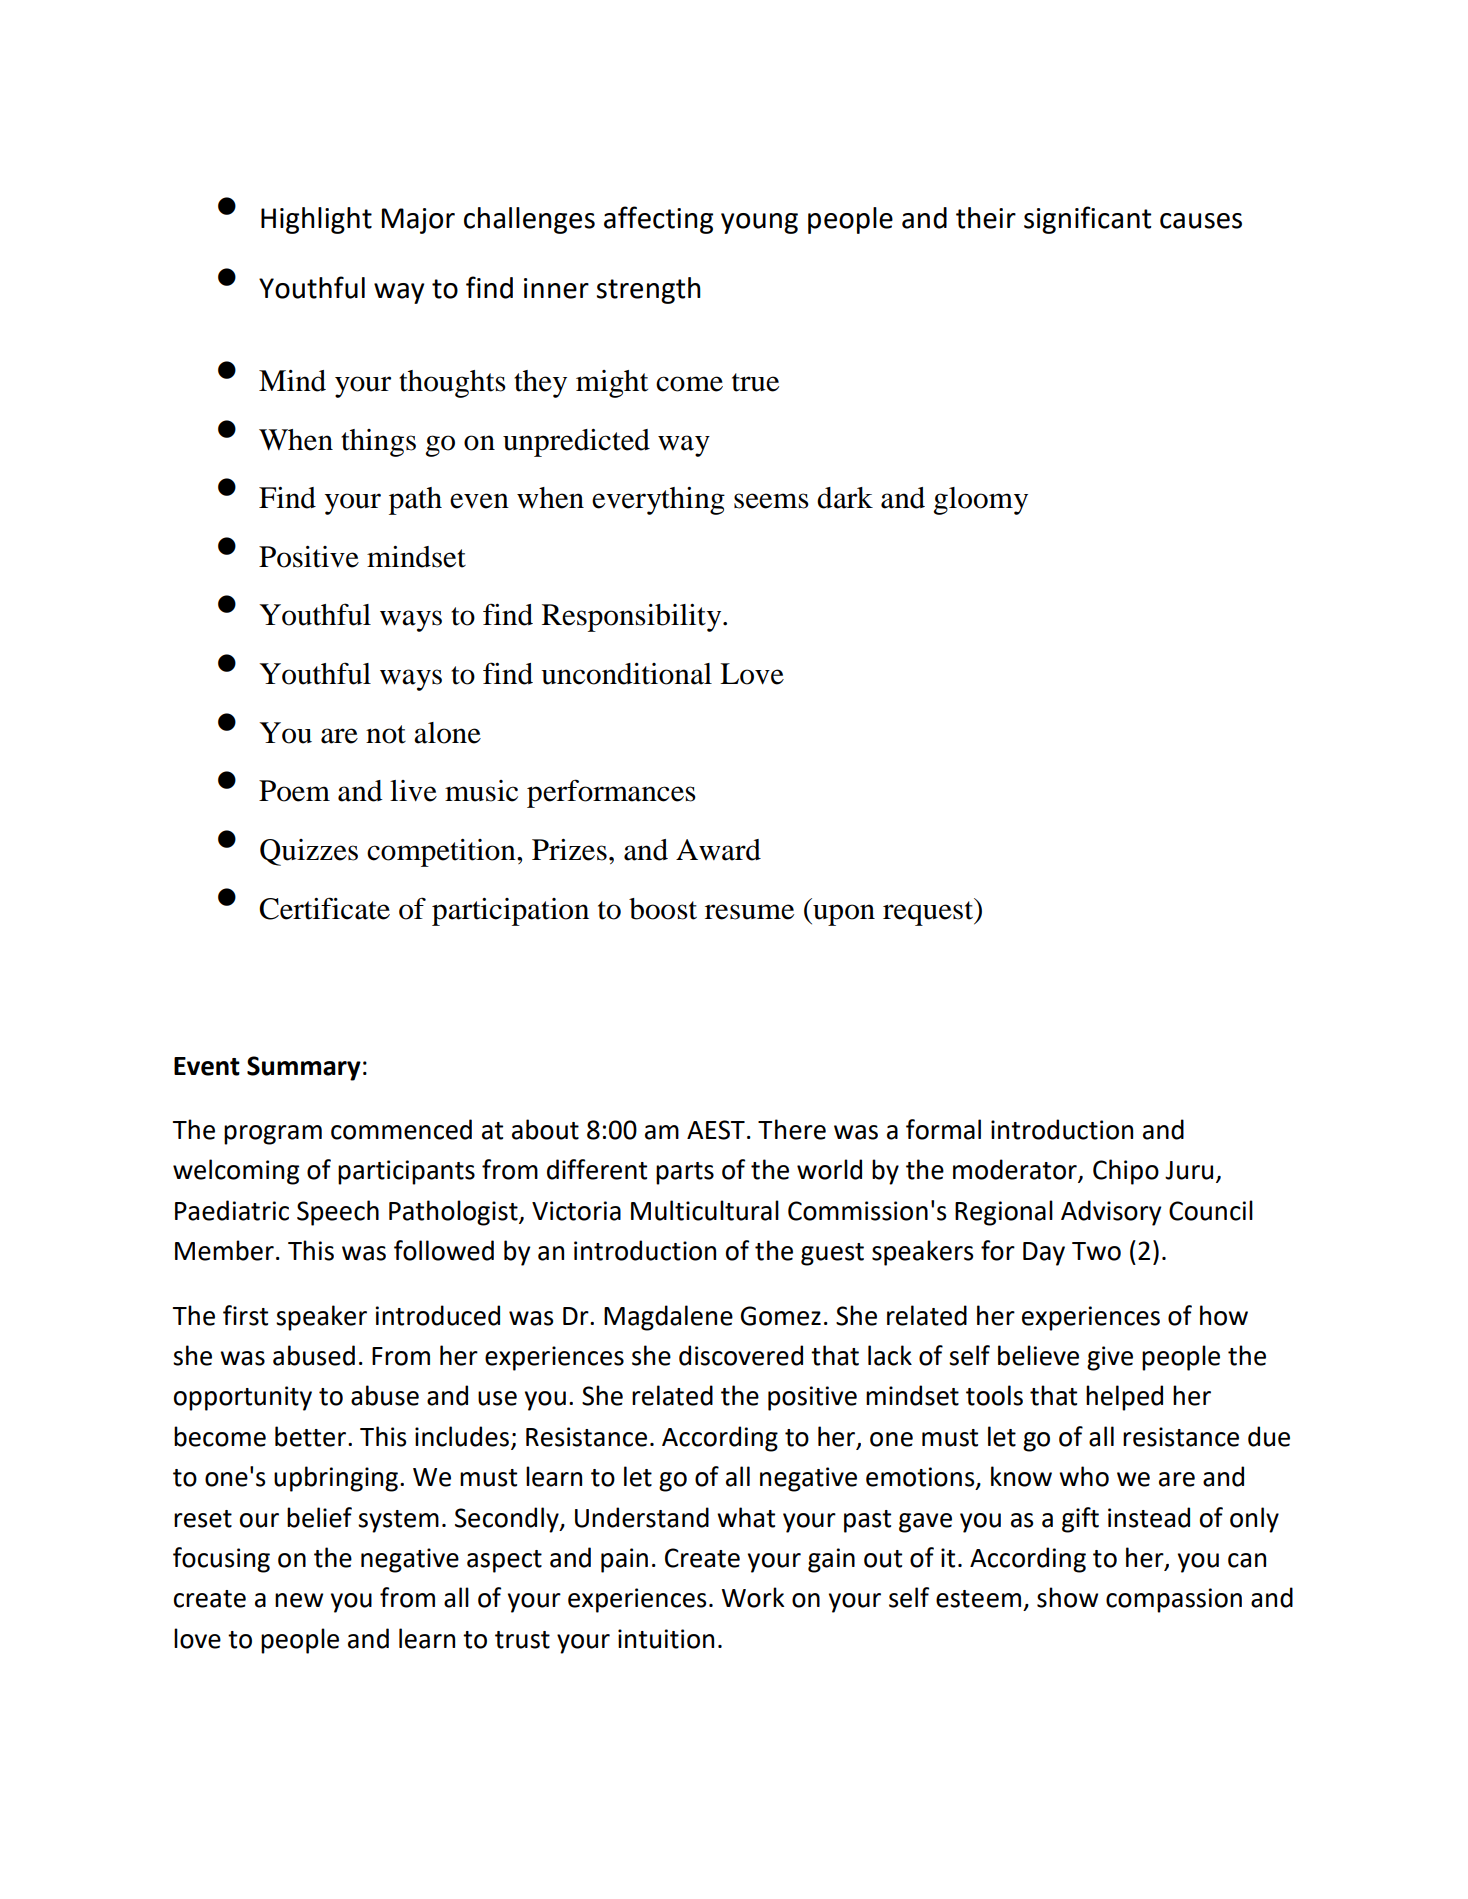 The height and width of the page is (1899, 1468). What do you see at coordinates (1087, 220) in the page?
I see `significant` at bounding box center [1087, 220].
